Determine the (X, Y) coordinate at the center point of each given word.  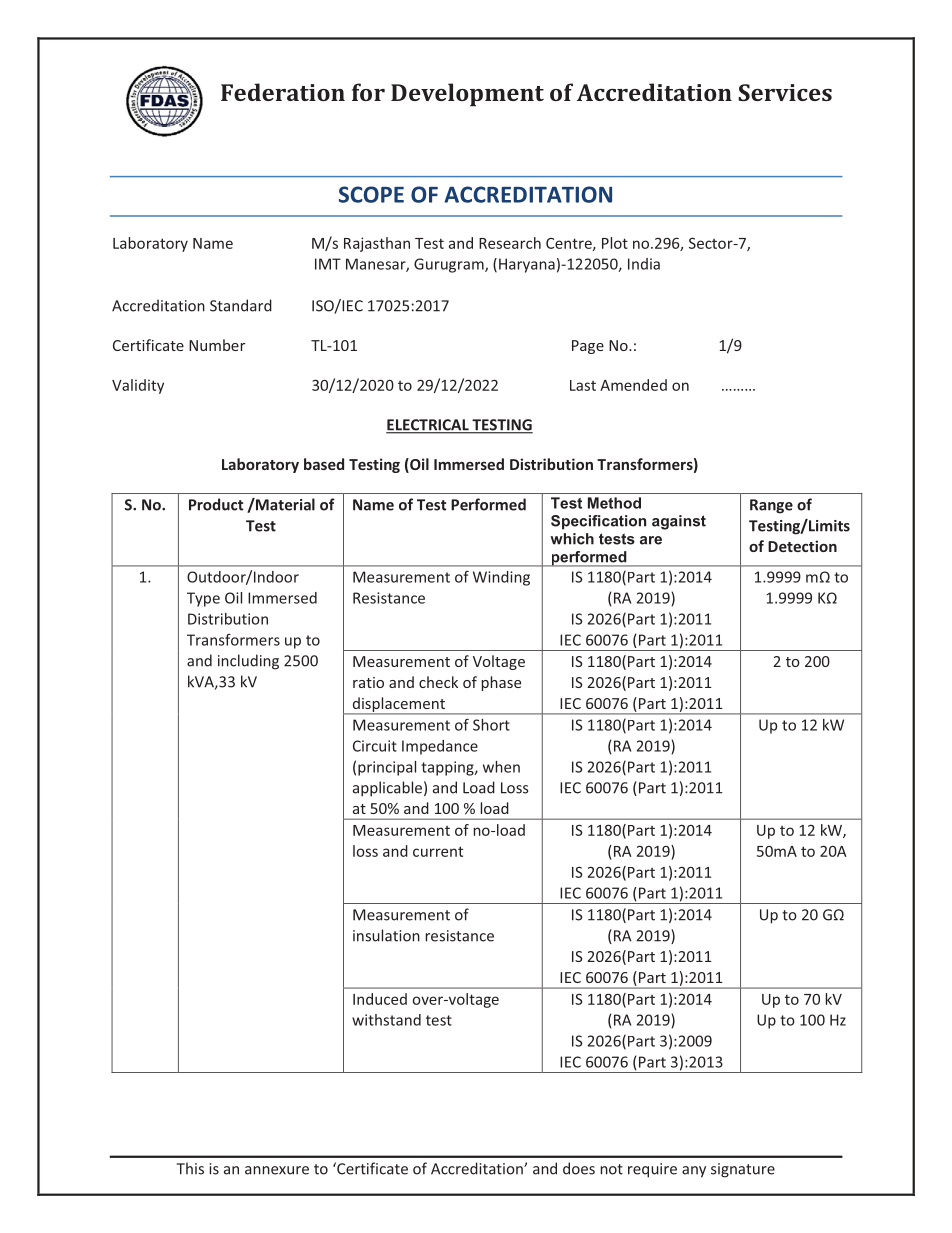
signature (743, 1170)
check (438, 682)
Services (785, 92)
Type (203, 599)
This (190, 1168)
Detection (802, 546)
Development (467, 94)
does (579, 1168)
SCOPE (371, 194)
